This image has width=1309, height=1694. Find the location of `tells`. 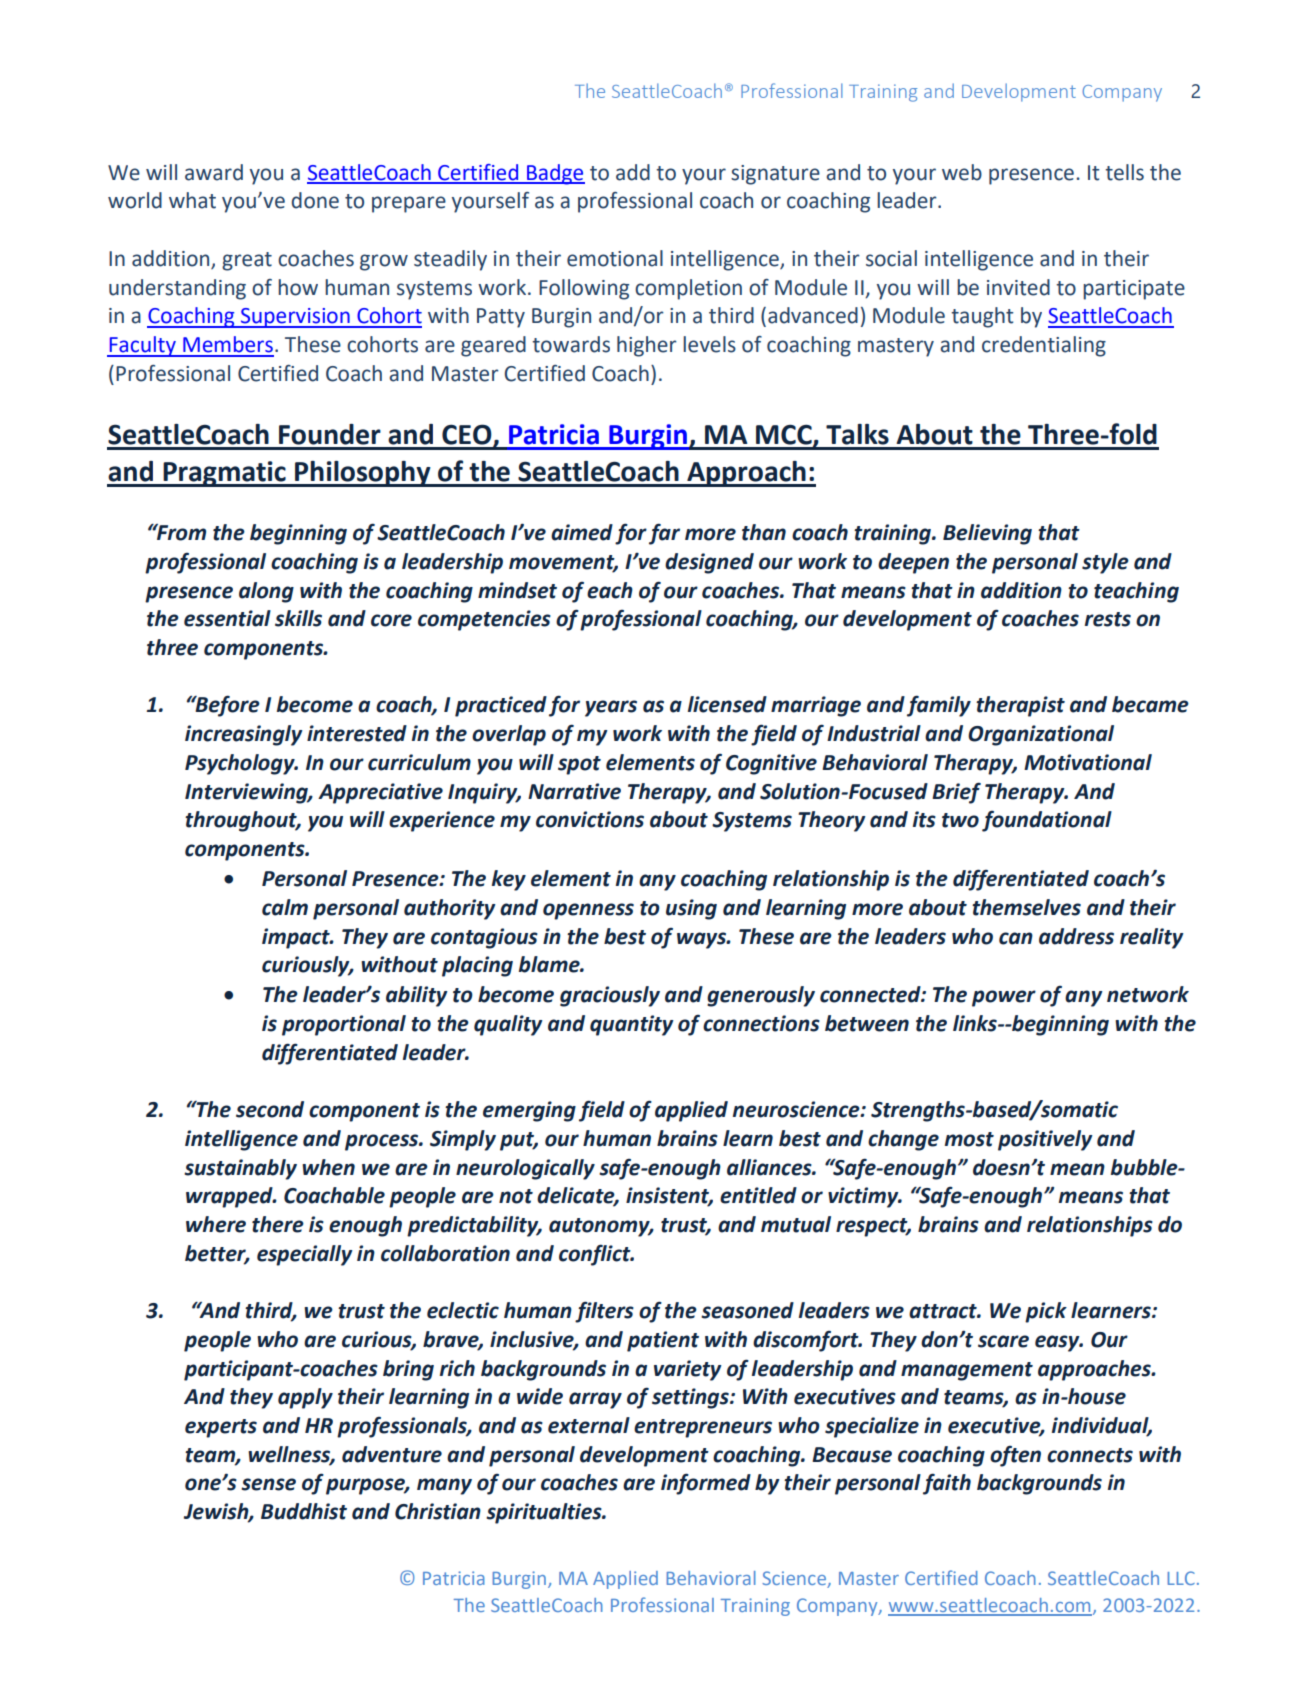

tells is located at coordinates (1124, 172).
